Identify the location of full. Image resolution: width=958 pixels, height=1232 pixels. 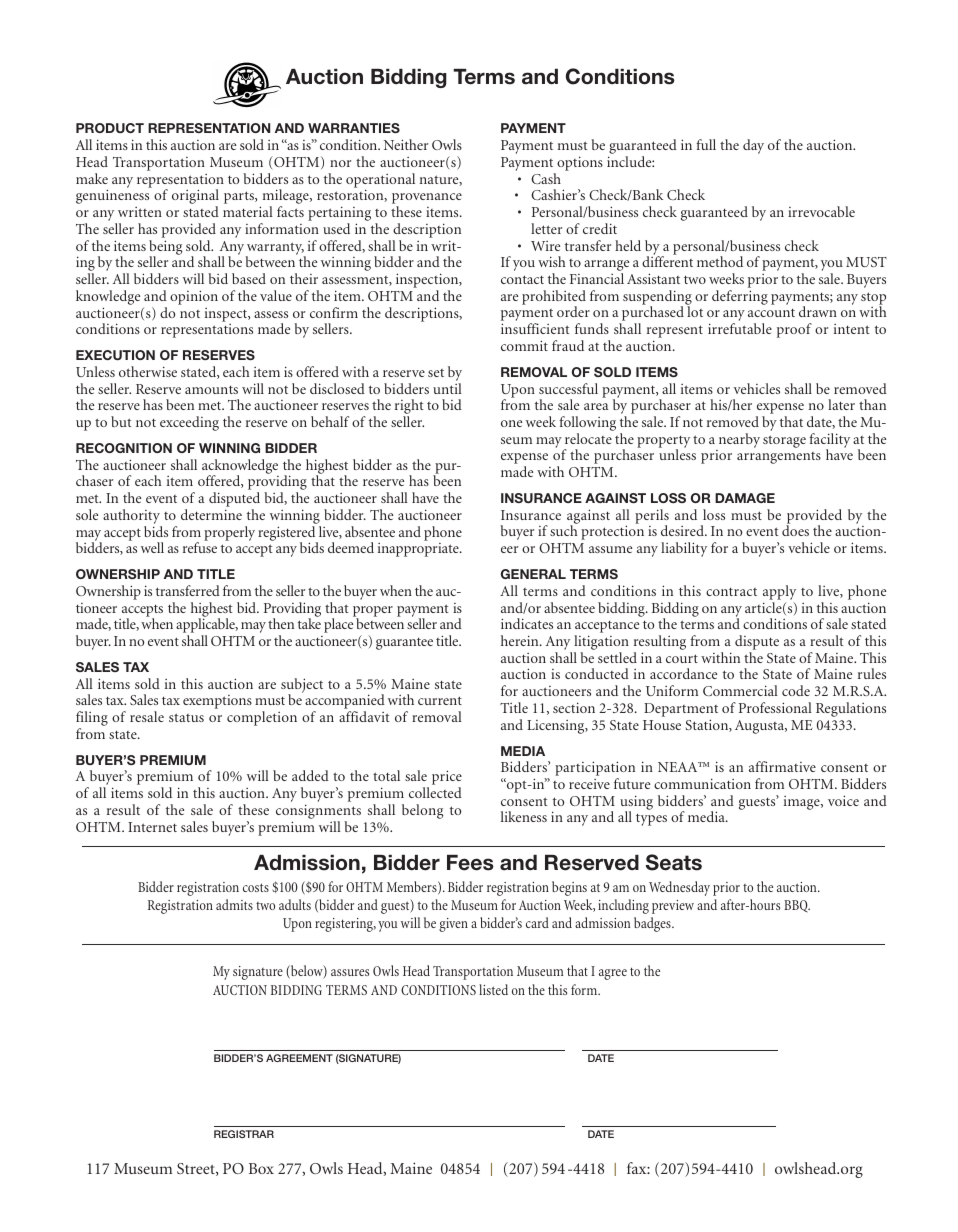
(706, 144).
